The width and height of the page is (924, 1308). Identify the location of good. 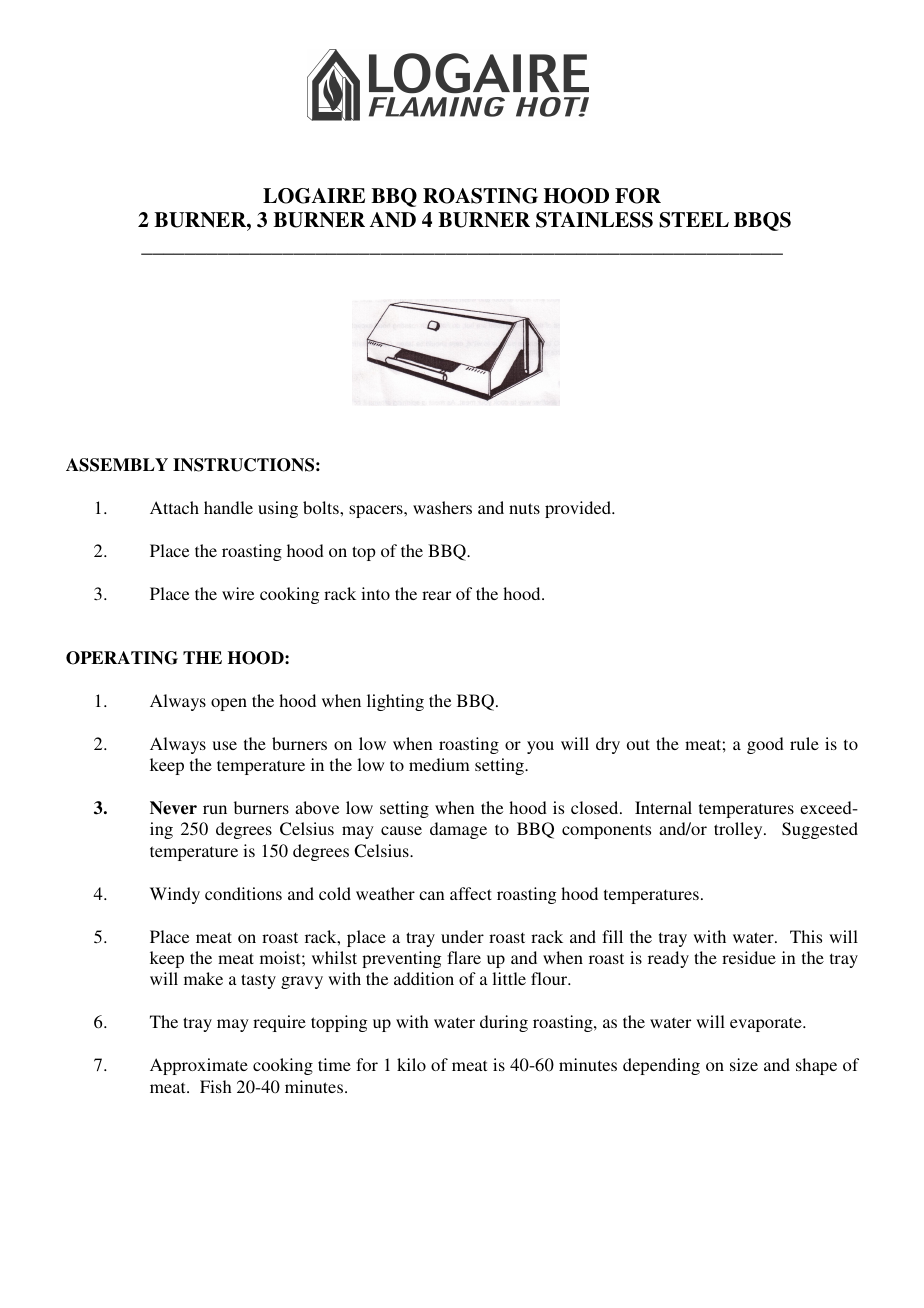
(765, 745).
